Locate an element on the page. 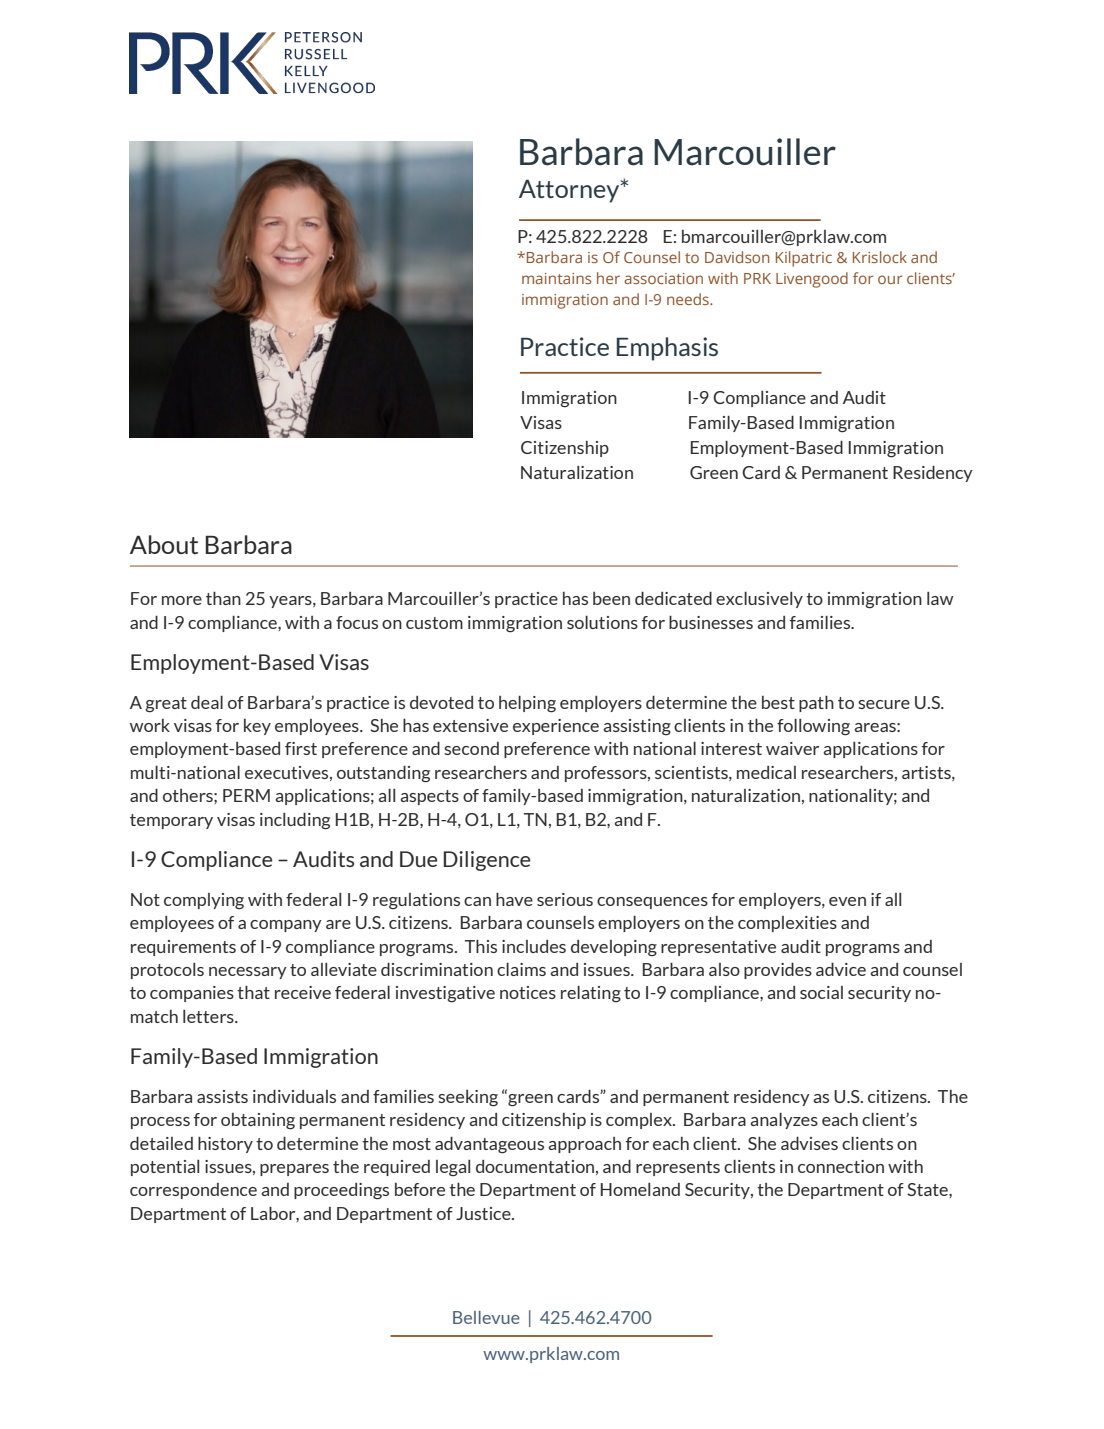 The width and height of the document is (1104, 1429). correspondence is located at coordinates (193, 1191).
